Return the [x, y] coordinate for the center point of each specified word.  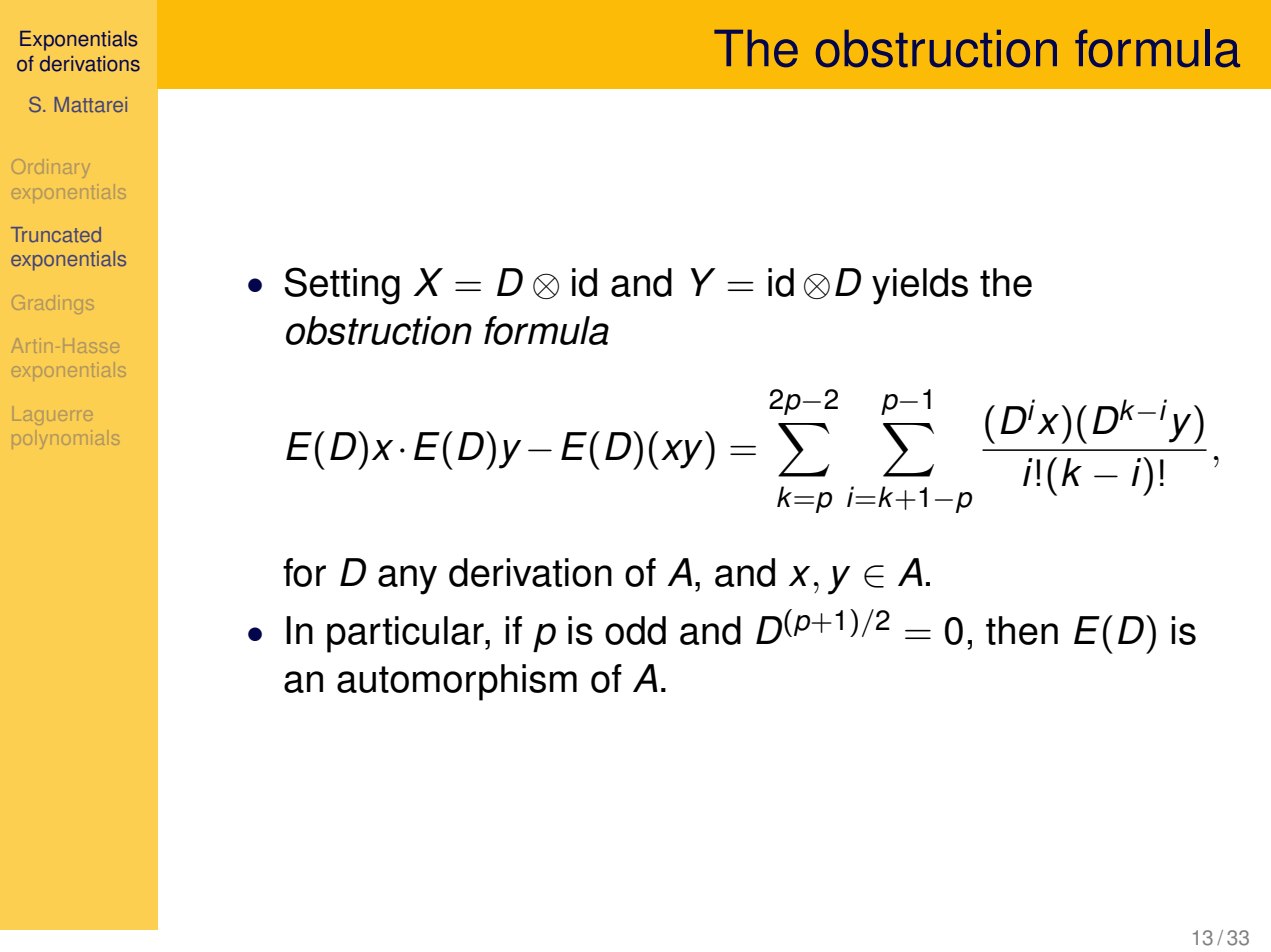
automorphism [457, 682]
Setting [342, 286]
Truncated [56, 234]
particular [406, 634]
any [407, 580]
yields [920, 286]
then [1022, 630]
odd [635, 630]
